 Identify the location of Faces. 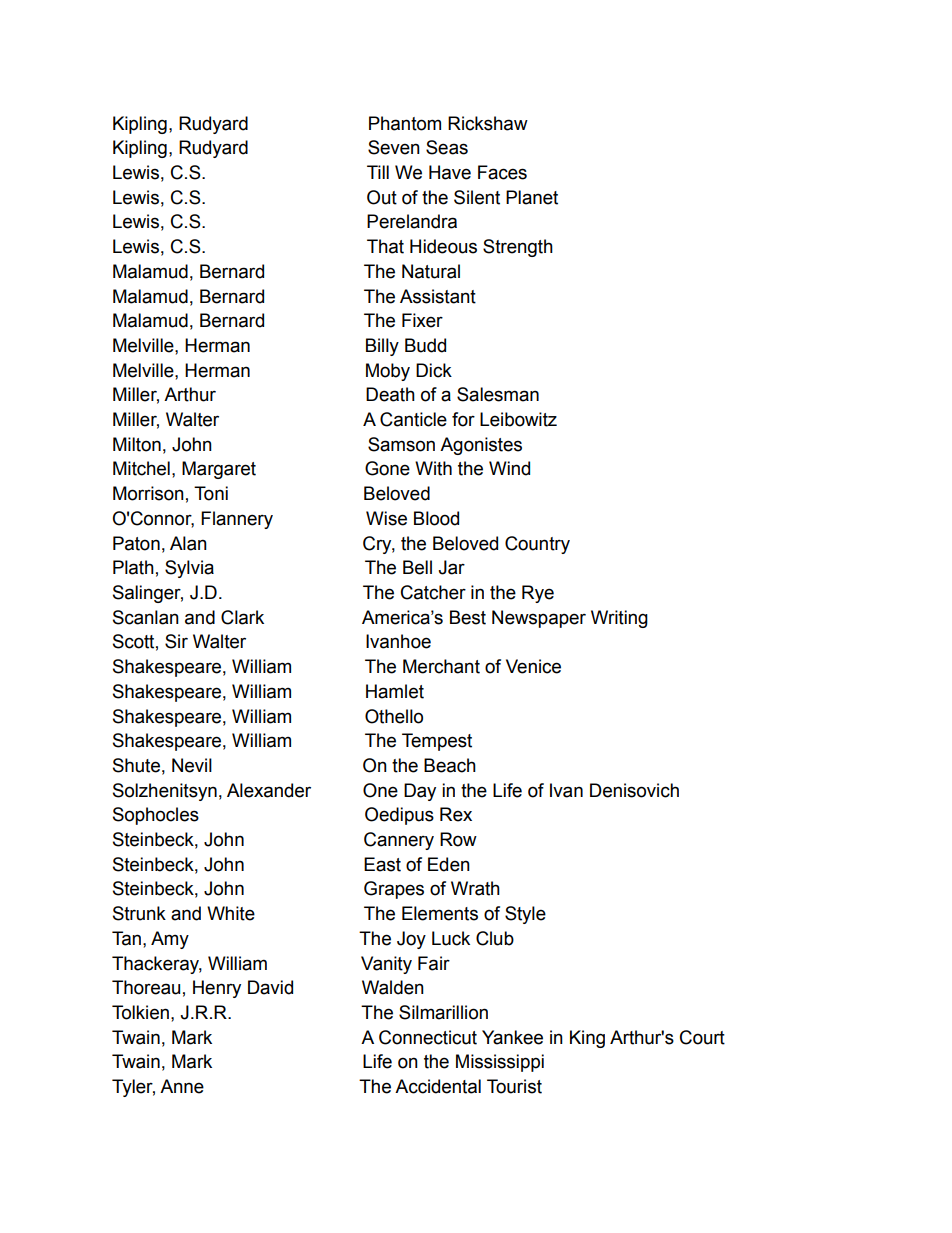
(502, 172).
